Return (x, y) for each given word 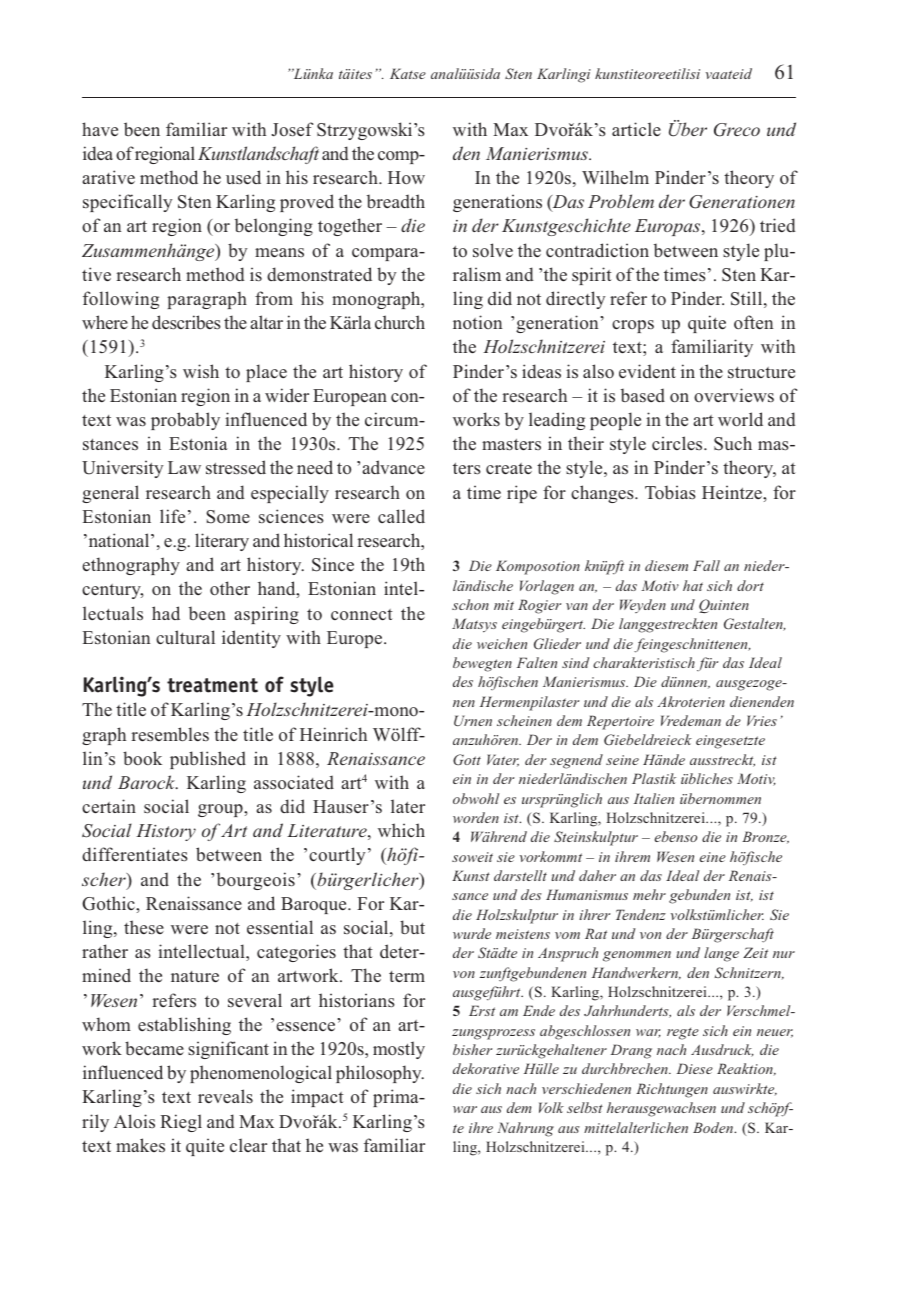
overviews (734, 395)
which (401, 830)
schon (470, 604)
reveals (225, 1096)
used (243, 177)
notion (477, 322)
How (406, 178)
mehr (649, 894)
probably (185, 421)
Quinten (724, 606)
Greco (737, 130)
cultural (185, 637)
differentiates (135, 854)
